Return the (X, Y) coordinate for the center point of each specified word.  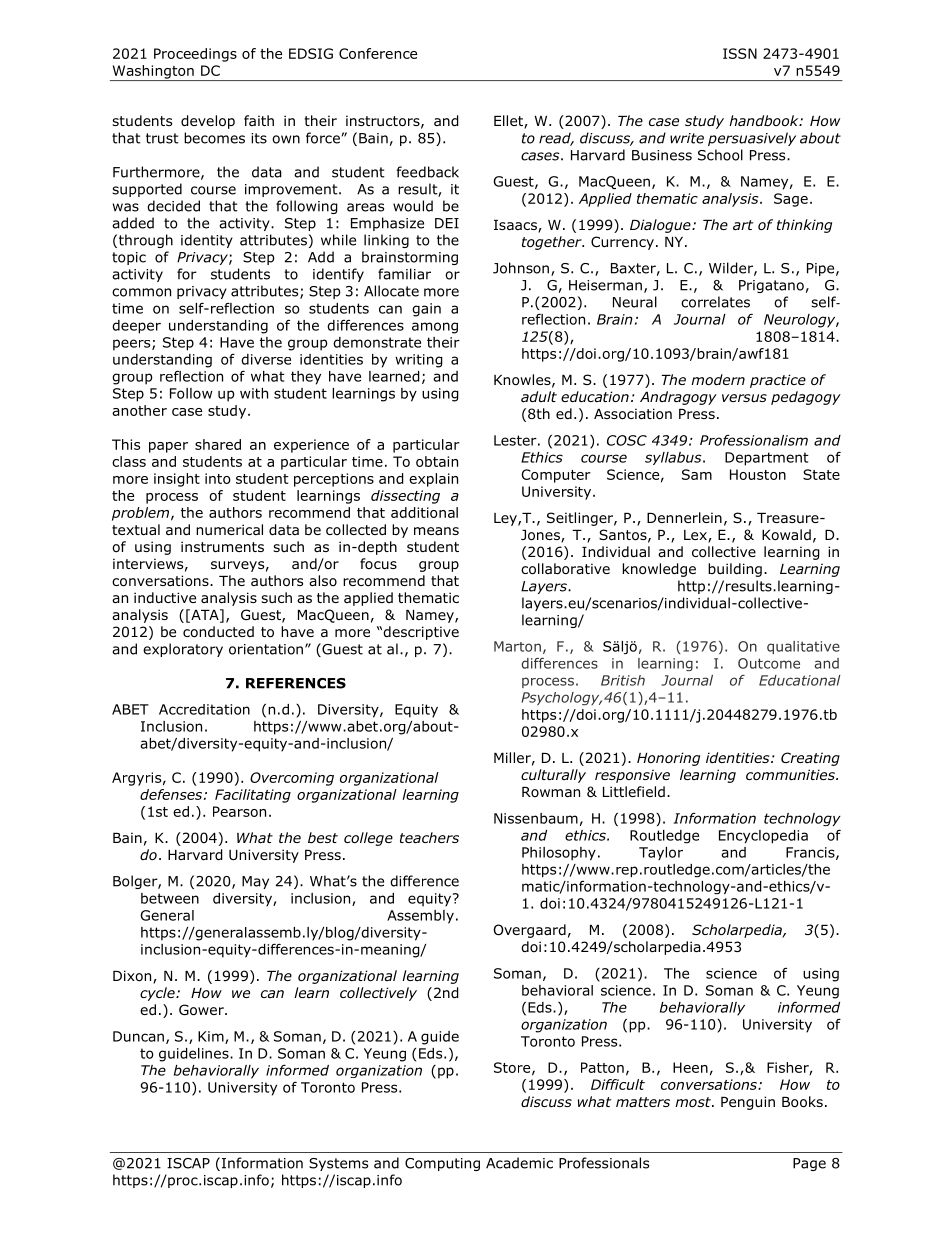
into (218, 478)
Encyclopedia (763, 836)
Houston (758, 474)
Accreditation (204, 709)
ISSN (740, 53)
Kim (212, 1037)
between (170, 898)
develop (208, 122)
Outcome (769, 663)
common (141, 292)
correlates (715, 302)
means (436, 531)
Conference (378, 53)
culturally (553, 776)
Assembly (420, 917)
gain (426, 310)
